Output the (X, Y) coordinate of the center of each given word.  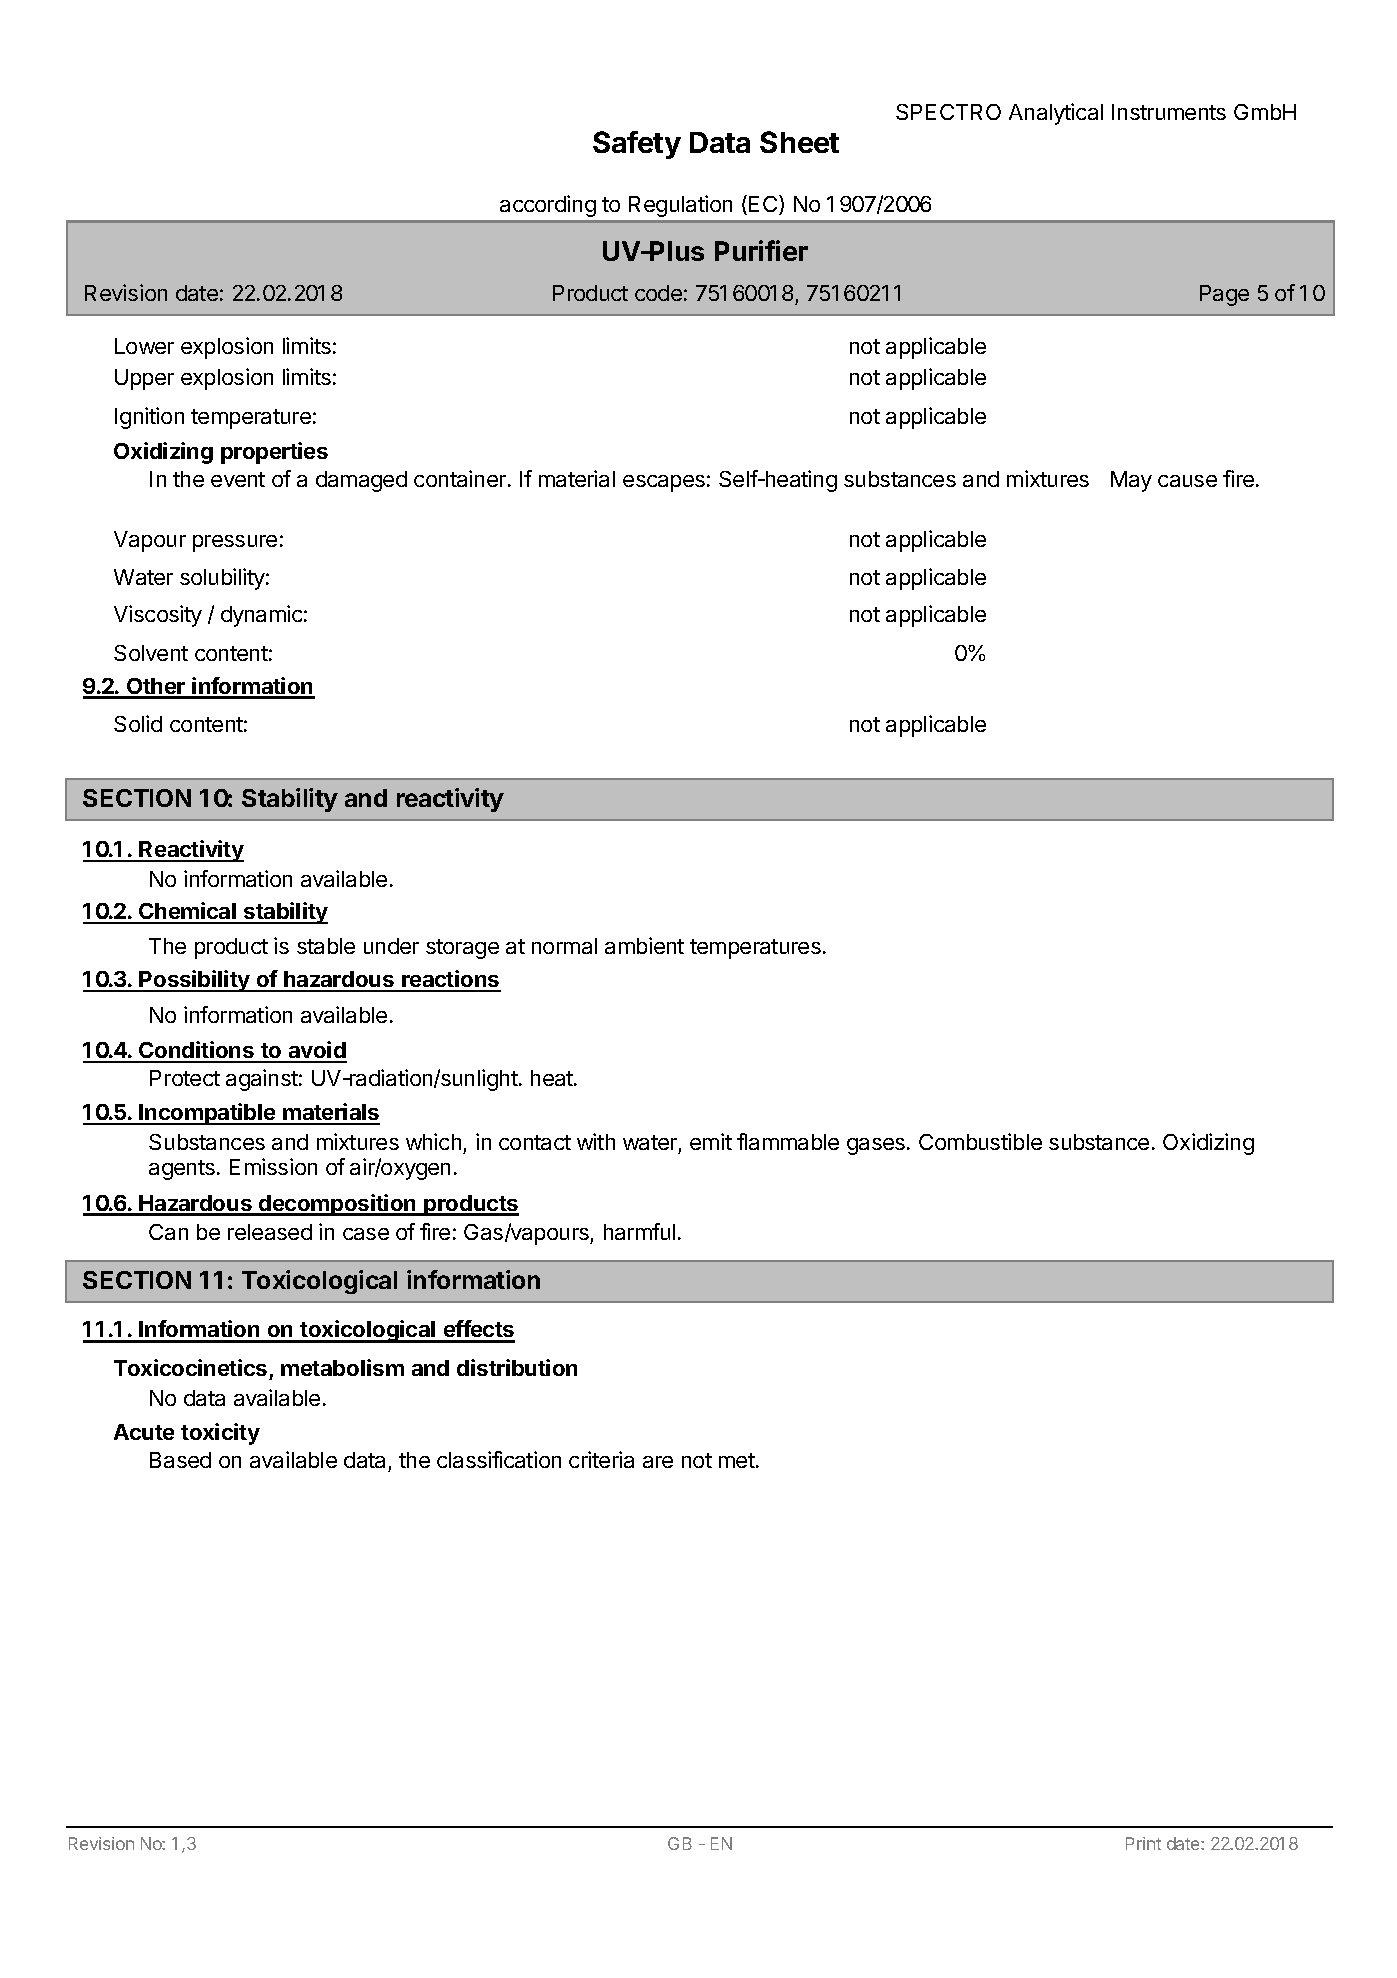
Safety (637, 145)
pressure (235, 543)
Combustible (980, 1141)
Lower (144, 346)
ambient (644, 945)
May (1131, 481)
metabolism (342, 1367)
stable (326, 946)
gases (877, 1146)
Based (180, 1460)
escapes (664, 483)
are (658, 1462)
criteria (601, 1459)
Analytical (1056, 114)
